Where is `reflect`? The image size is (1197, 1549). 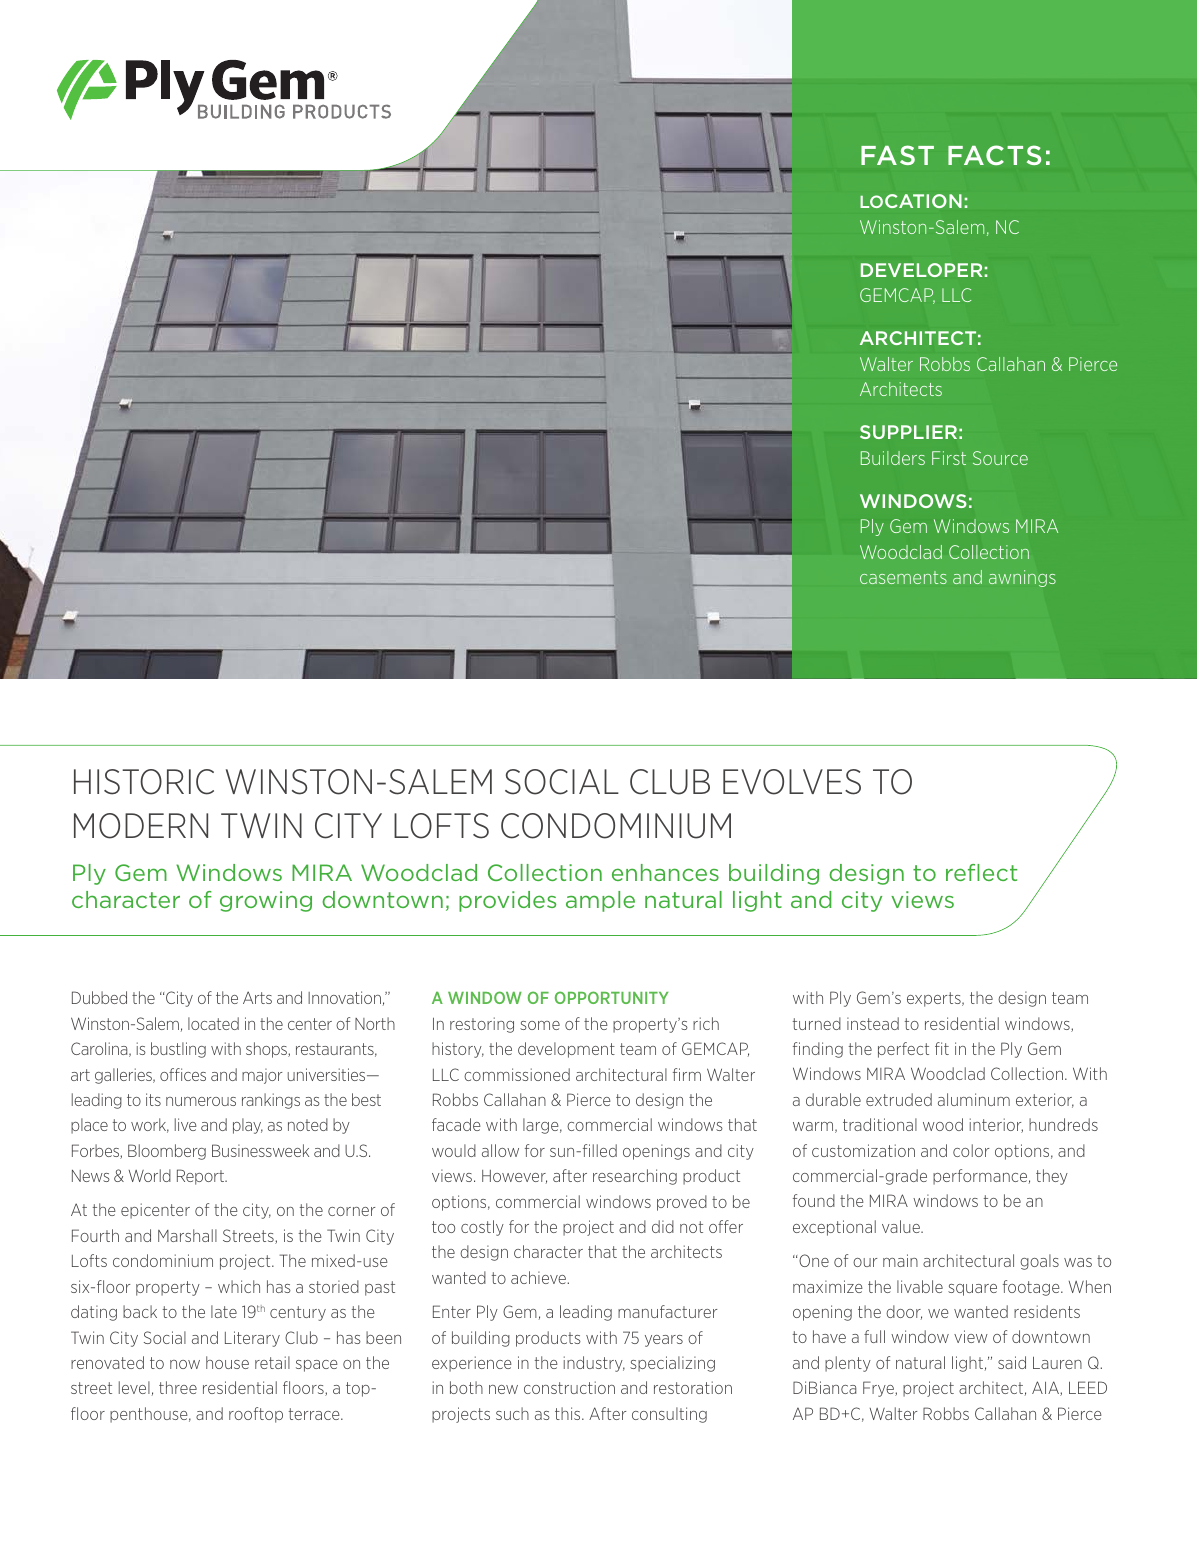
reflect is located at coordinates (981, 872).
